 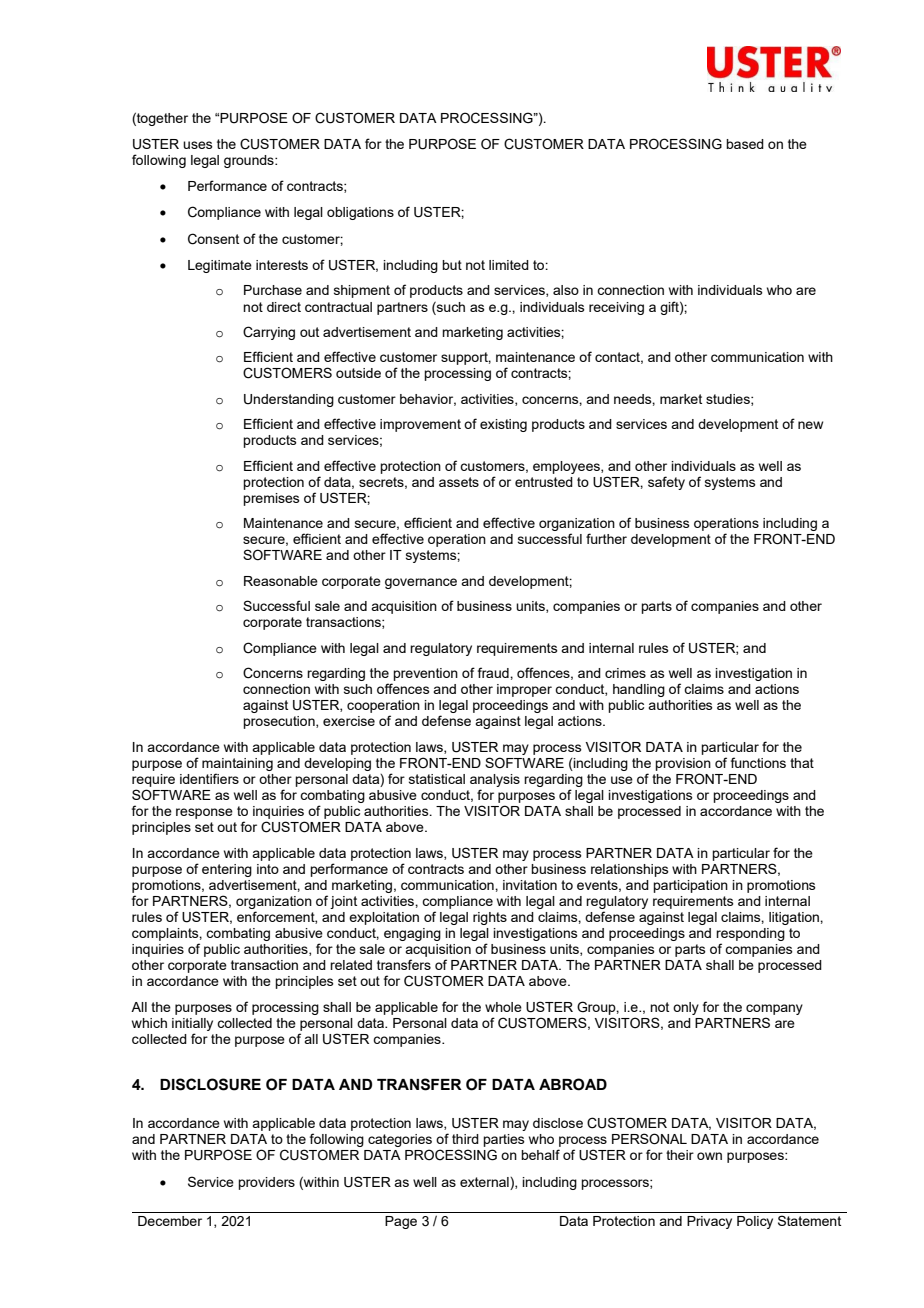 What do you see at coordinates (745, 144) in the page?
I see `based` at bounding box center [745, 144].
